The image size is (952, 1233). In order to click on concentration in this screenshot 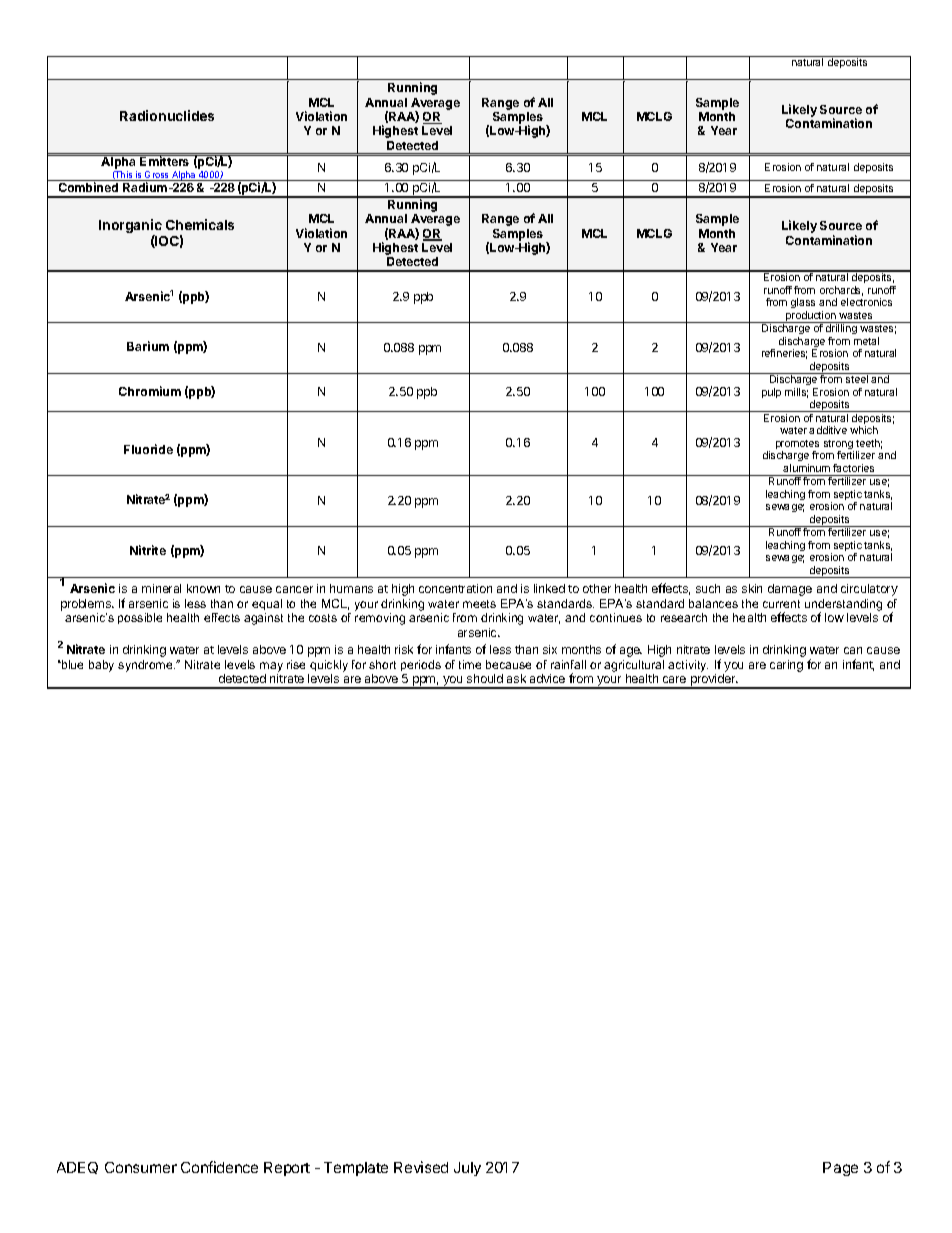, I will do `click(455, 588)`.
